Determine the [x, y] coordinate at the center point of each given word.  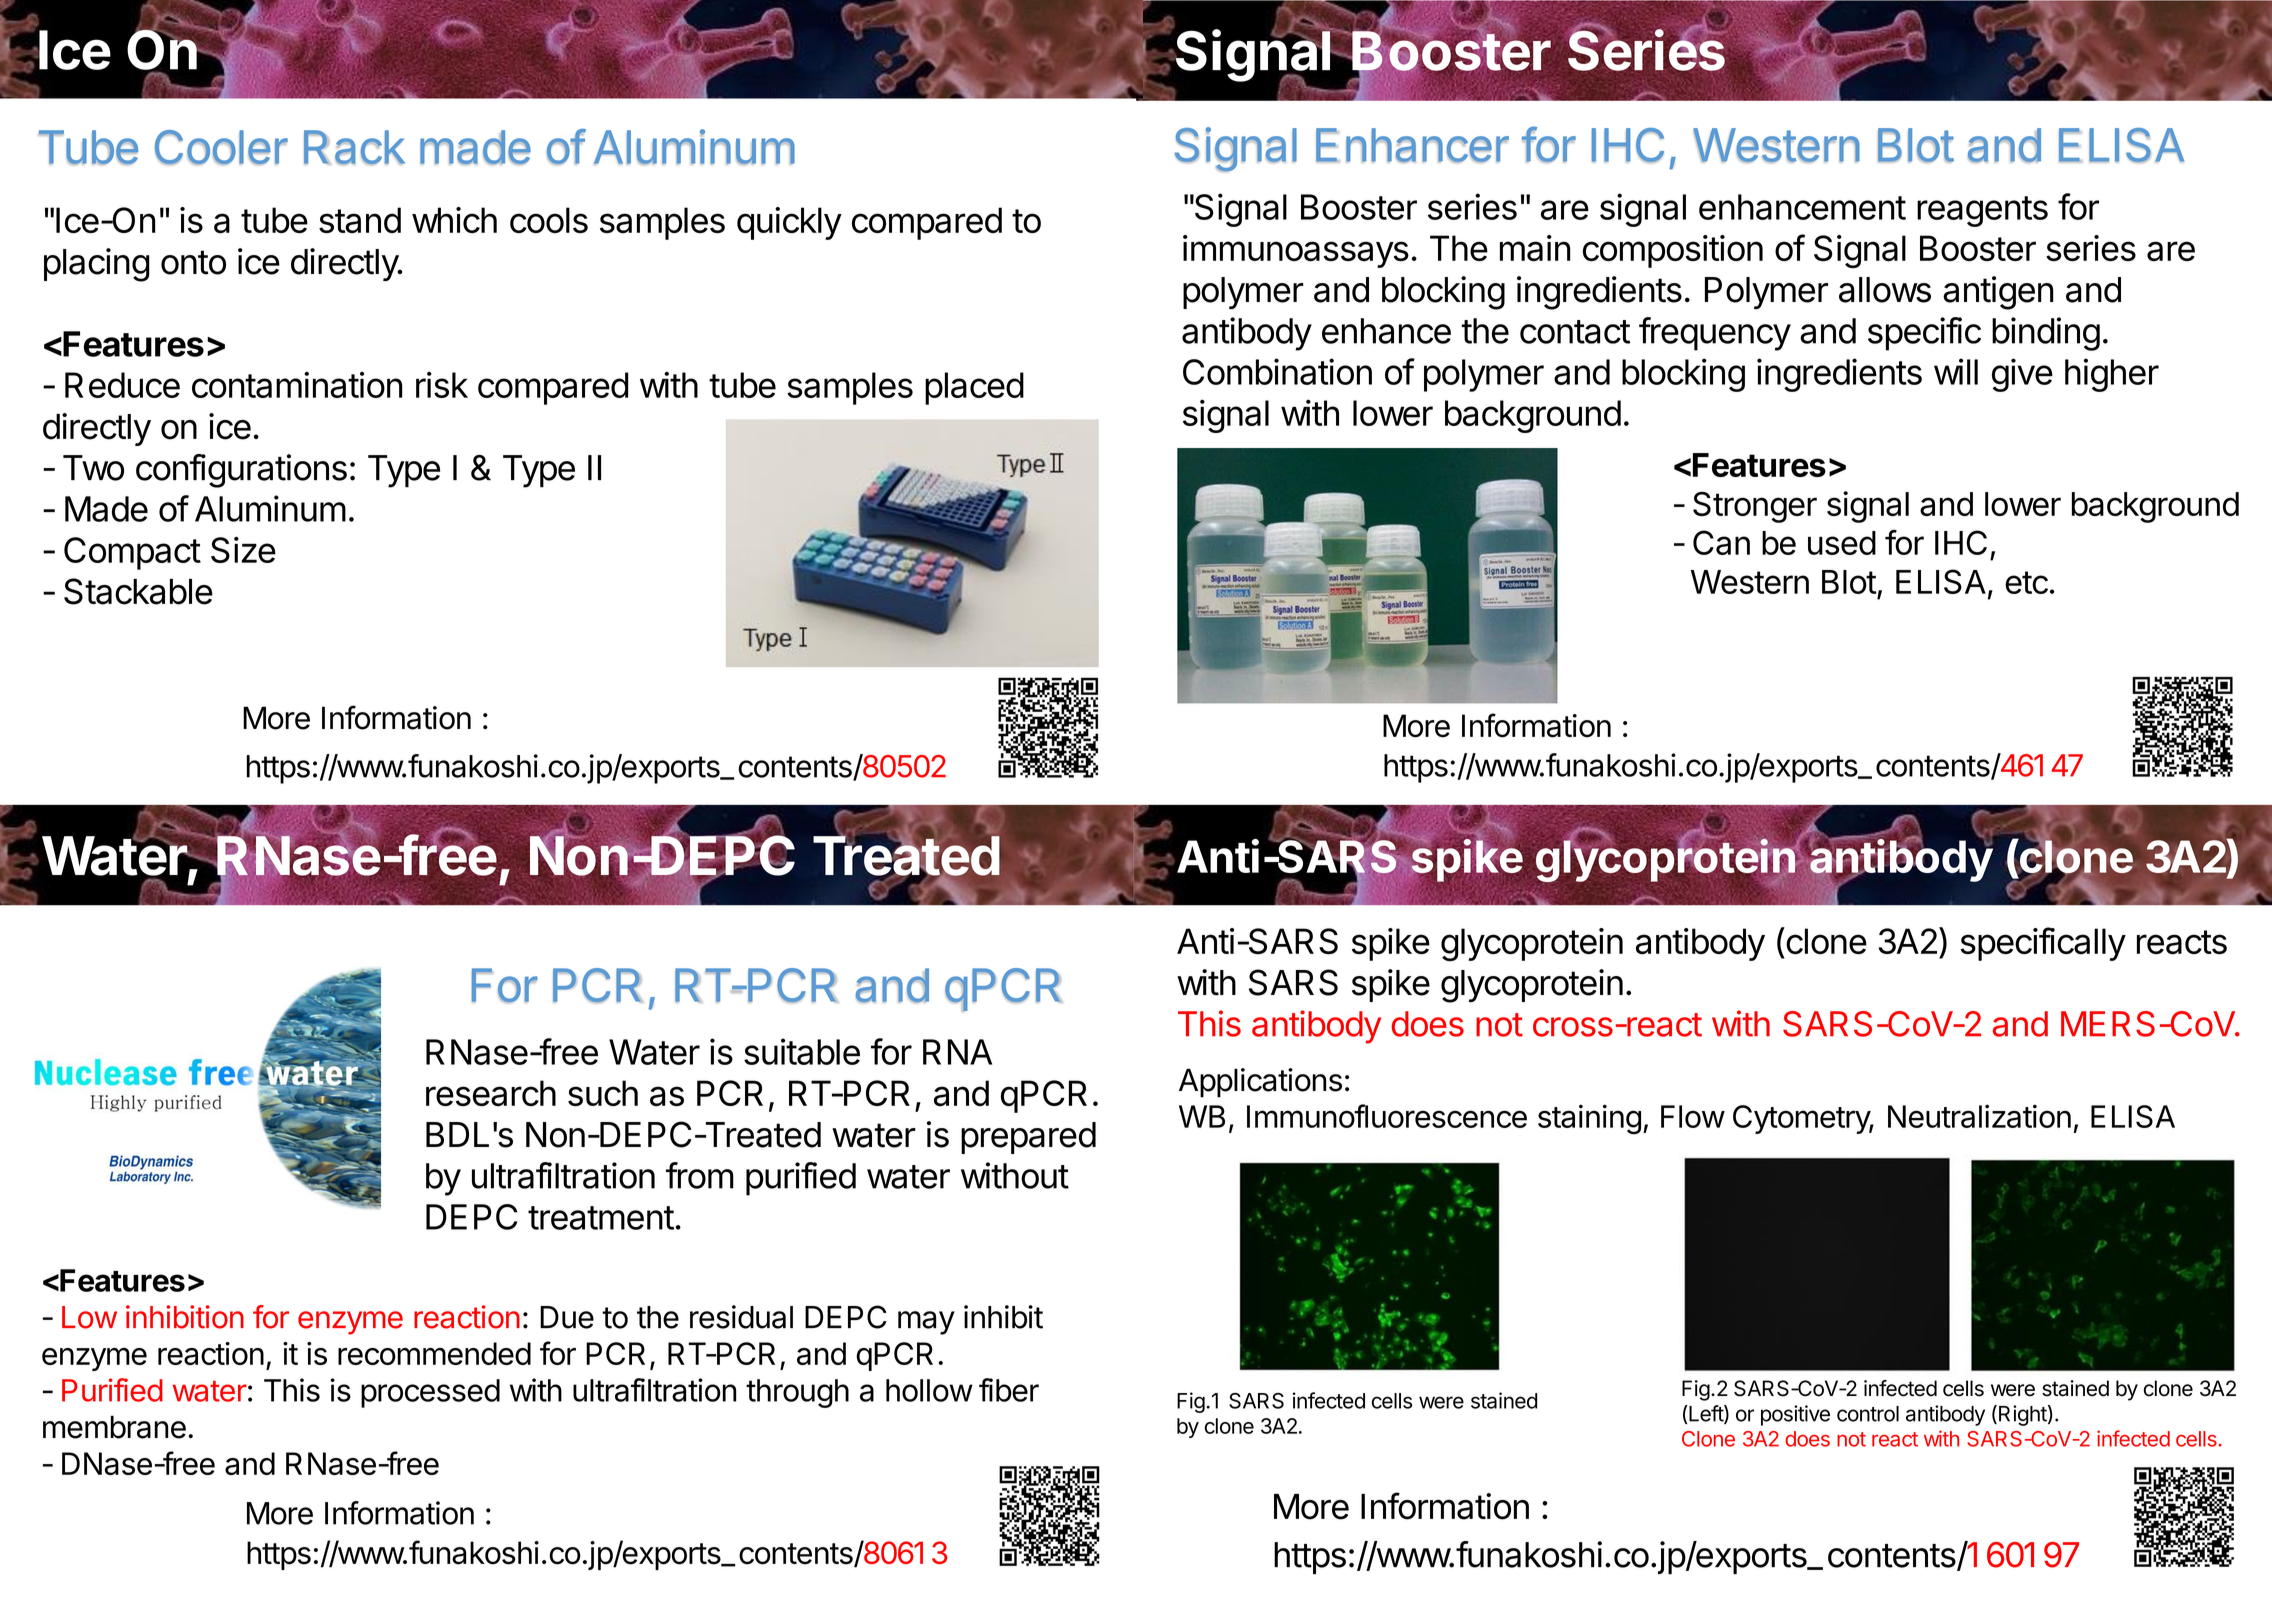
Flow [1693, 1116]
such [603, 1093]
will [1956, 371]
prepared [1028, 1138]
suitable [802, 1051]
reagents [1982, 211]
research [491, 1093]
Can [1721, 542]
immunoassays [1296, 251]
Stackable [138, 591]
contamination [297, 385]
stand [360, 220]
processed [430, 1393]
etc [2026, 582]
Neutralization [1979, 1116]
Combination [1277, 371]
